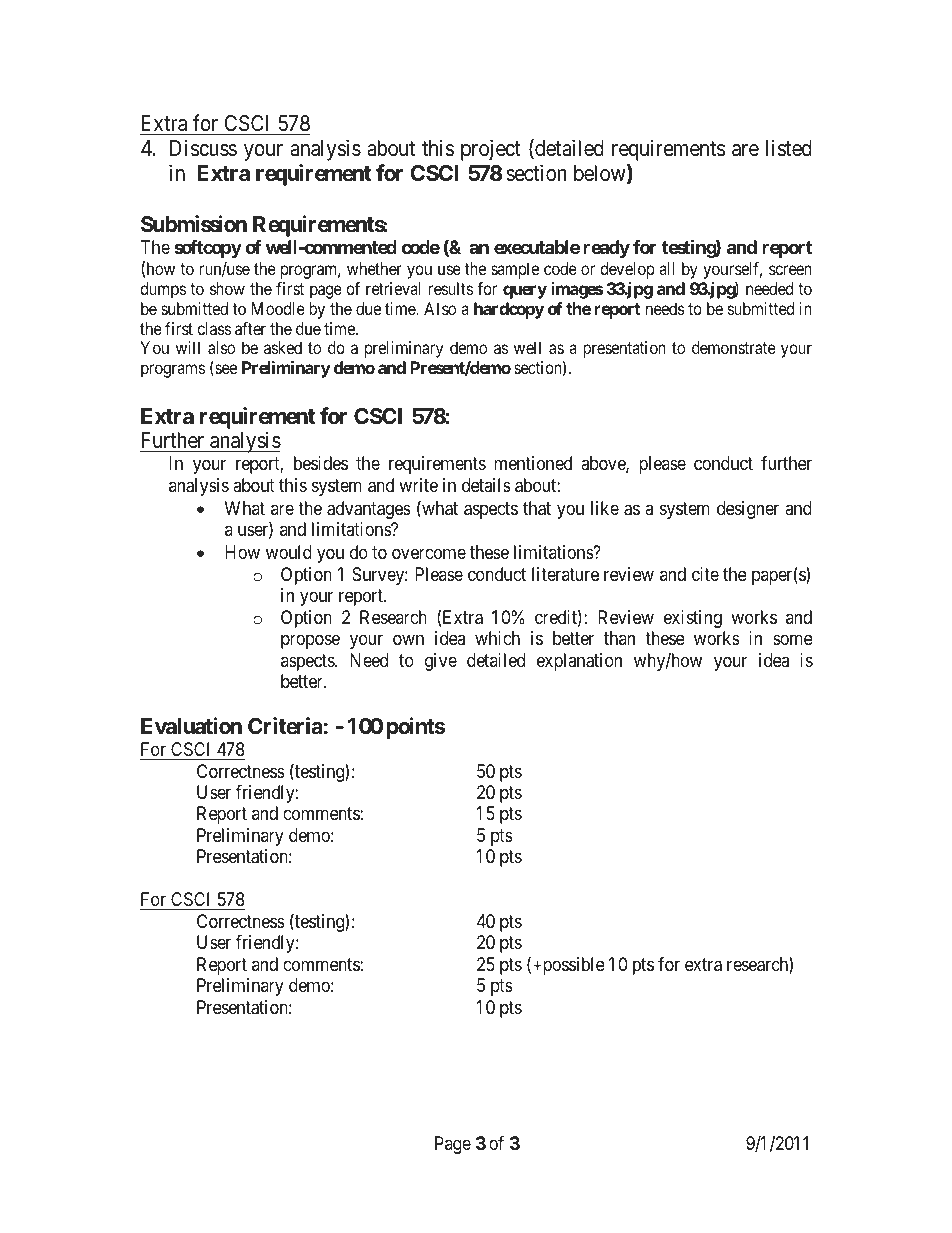 The width and height of the screenshot is (952, 1233). I want to click on explanation, so click(579, 662).
